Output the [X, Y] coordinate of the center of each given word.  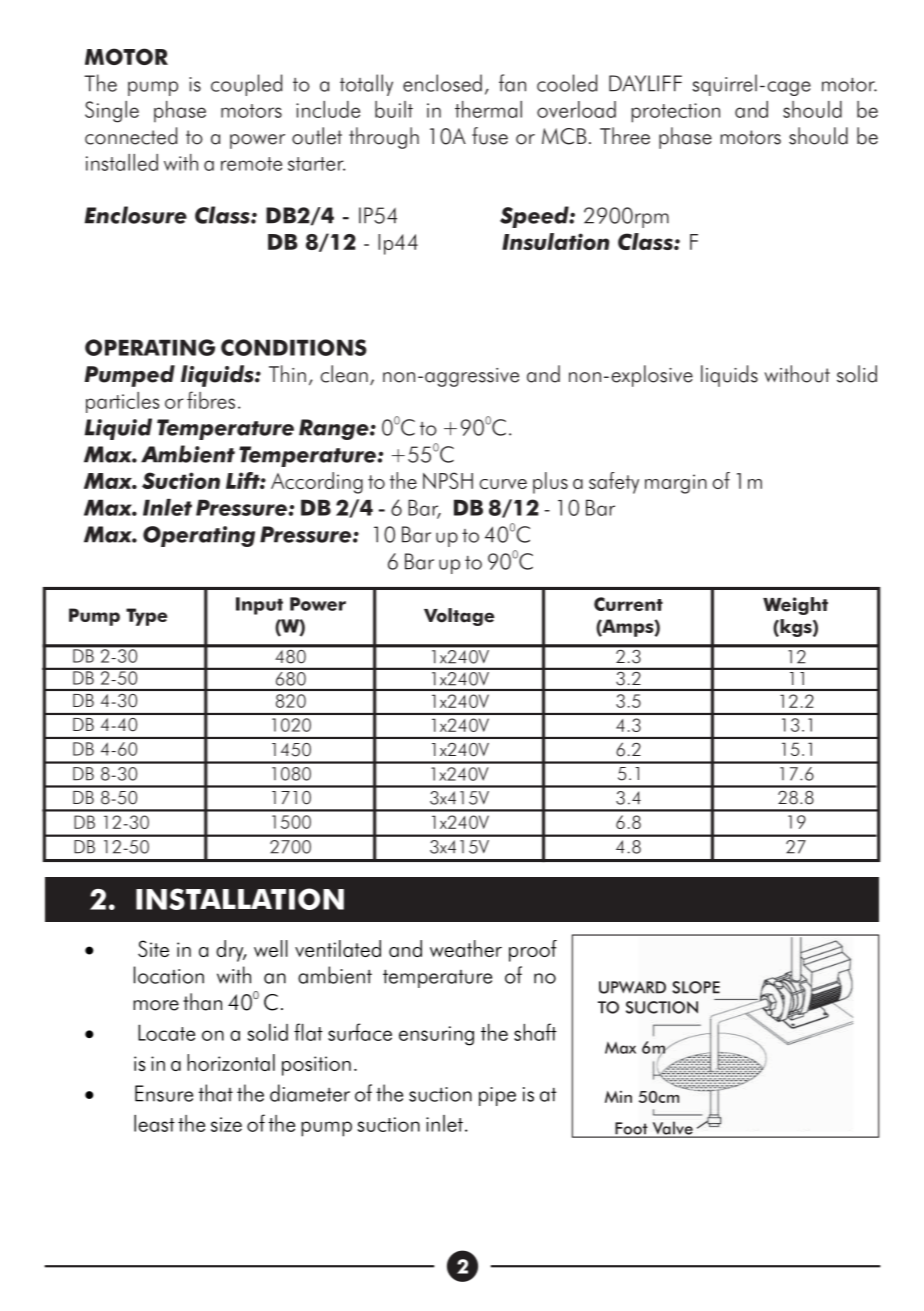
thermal [488, 109]
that [216, 1093]
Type [147, 617]
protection [675, 113]
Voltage [459, 617]
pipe [497, 1096]
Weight [795, 606]
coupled [246, 85]
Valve [672, 1129]
